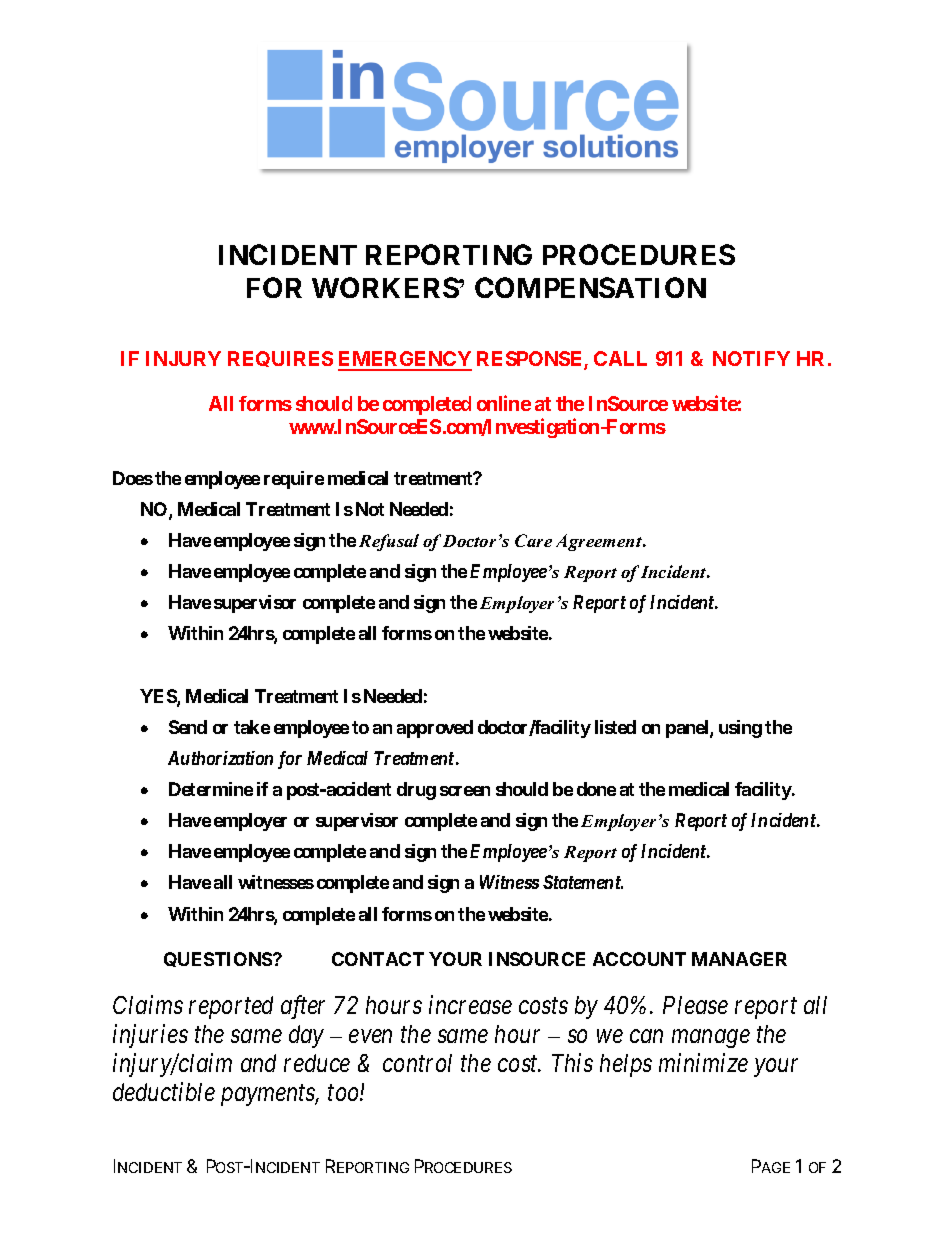  I want to click on screen, so click(465, 791).
